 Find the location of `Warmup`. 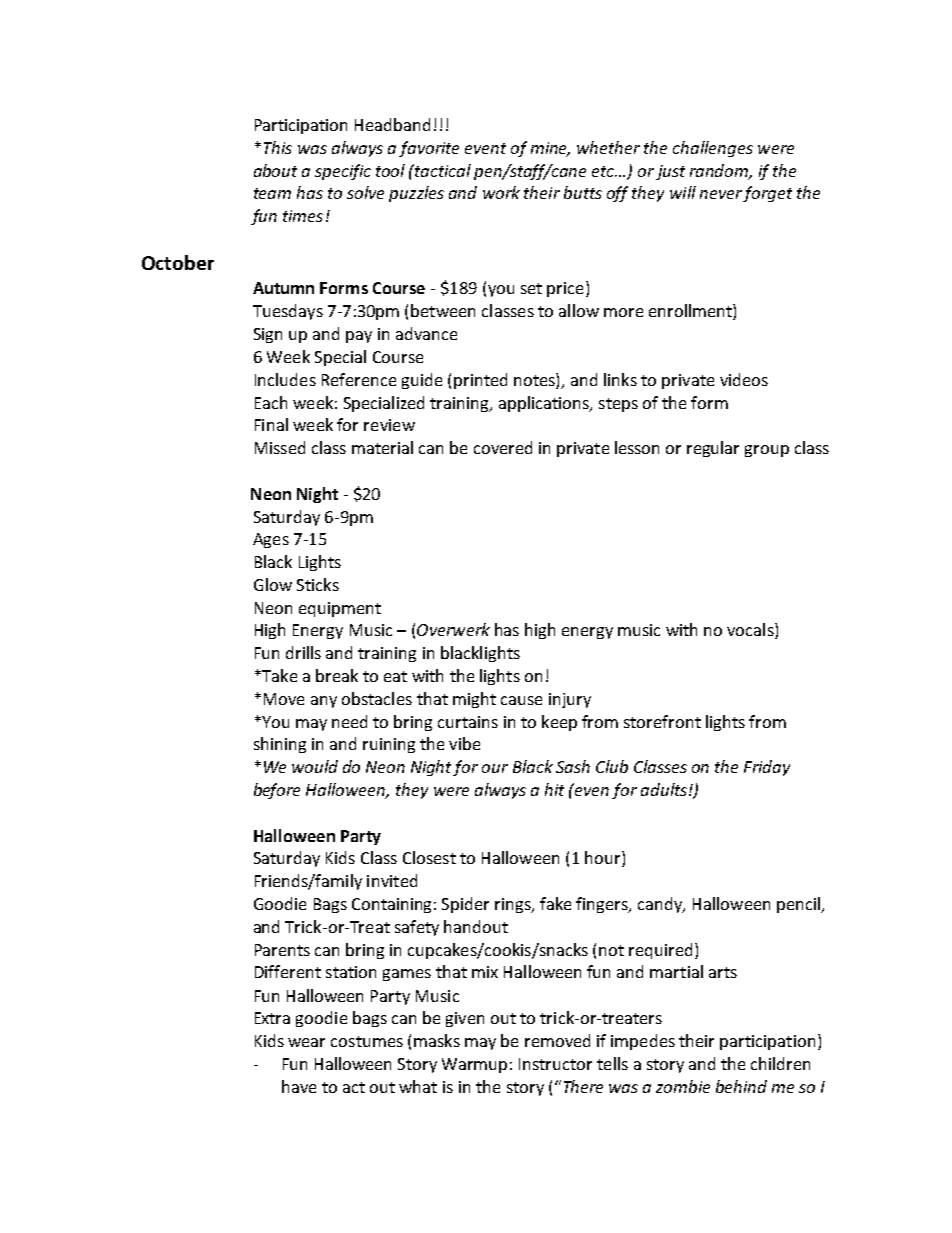

Warmup is located at coordinates (474, 1065).
